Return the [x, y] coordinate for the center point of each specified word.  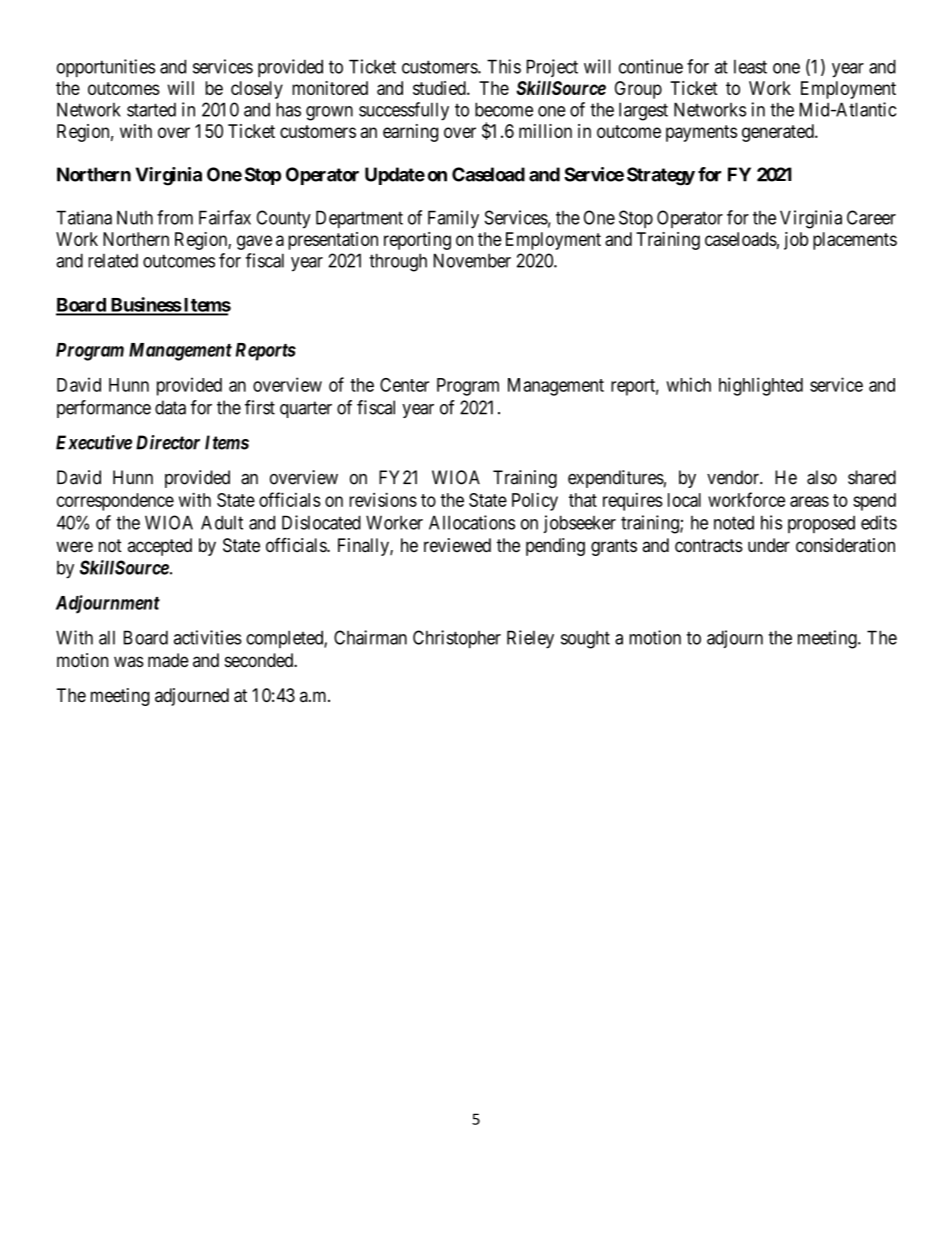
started [151, 110]
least [750, 67]
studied [440, 88]
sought [585, 640]
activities [208, 637]
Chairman [370, 637]
